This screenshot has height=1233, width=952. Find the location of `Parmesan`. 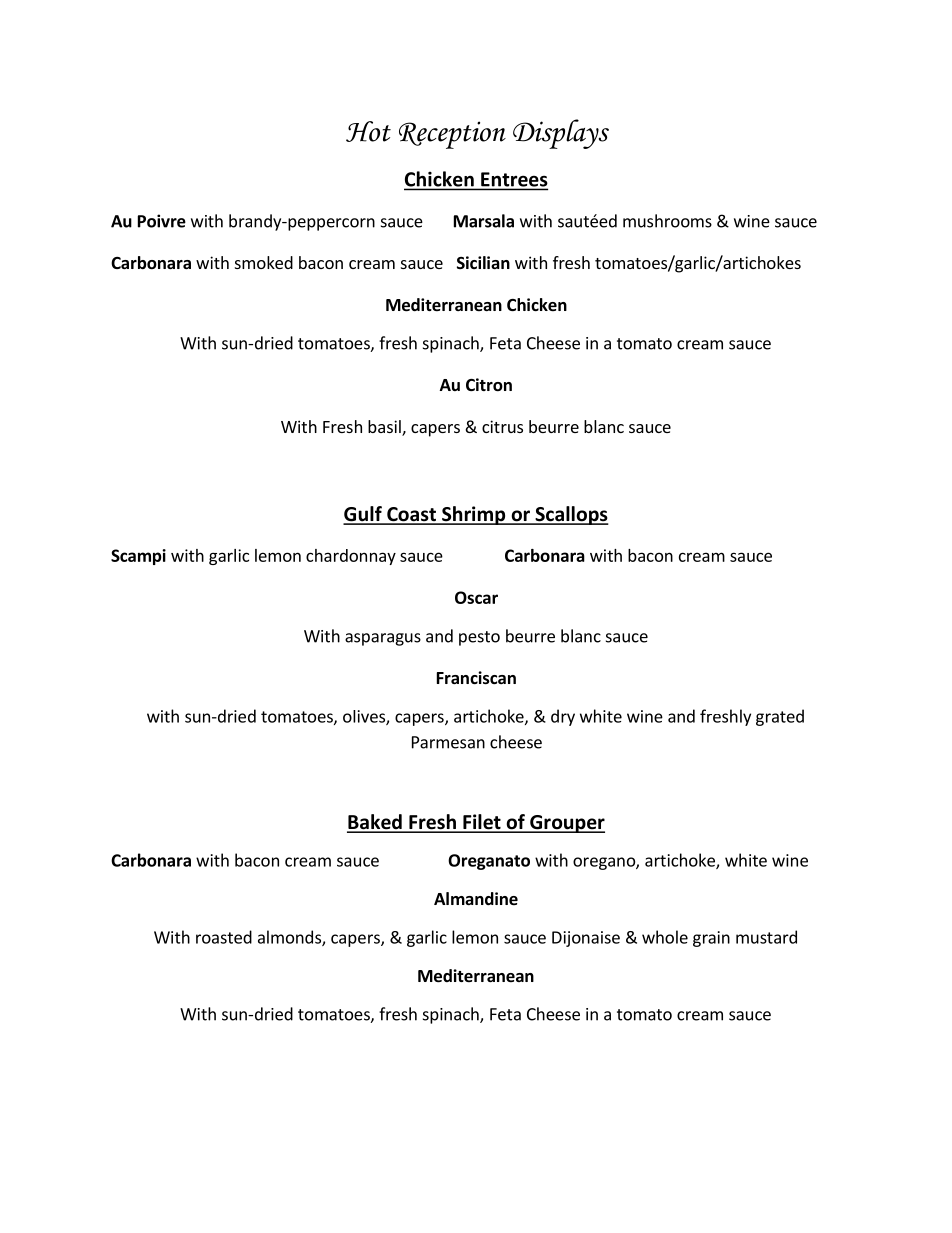

Parmesan is located at coordinates (448, 742).
